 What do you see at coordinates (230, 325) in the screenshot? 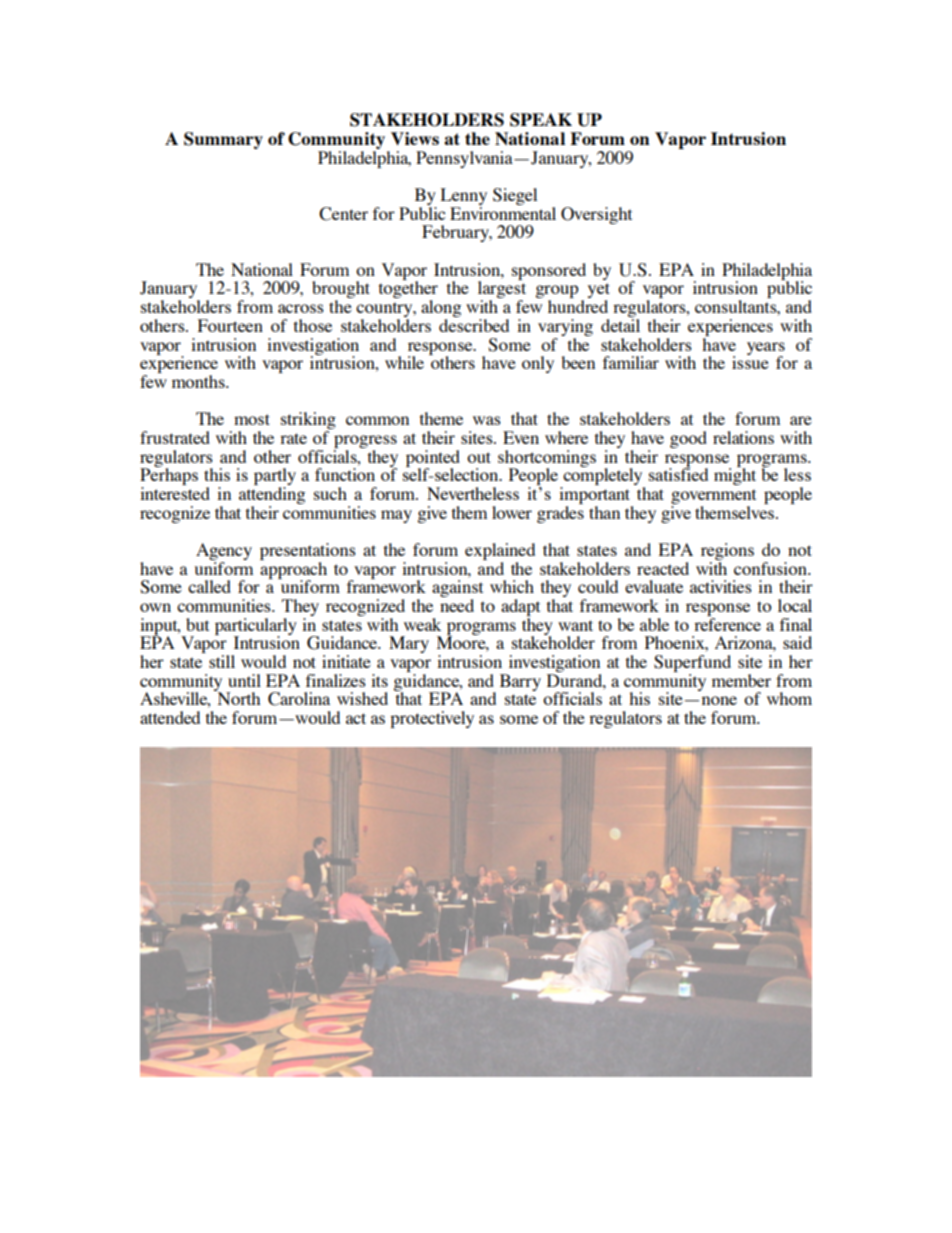
I see `Fourteen` at bounding box center [230, 325].
